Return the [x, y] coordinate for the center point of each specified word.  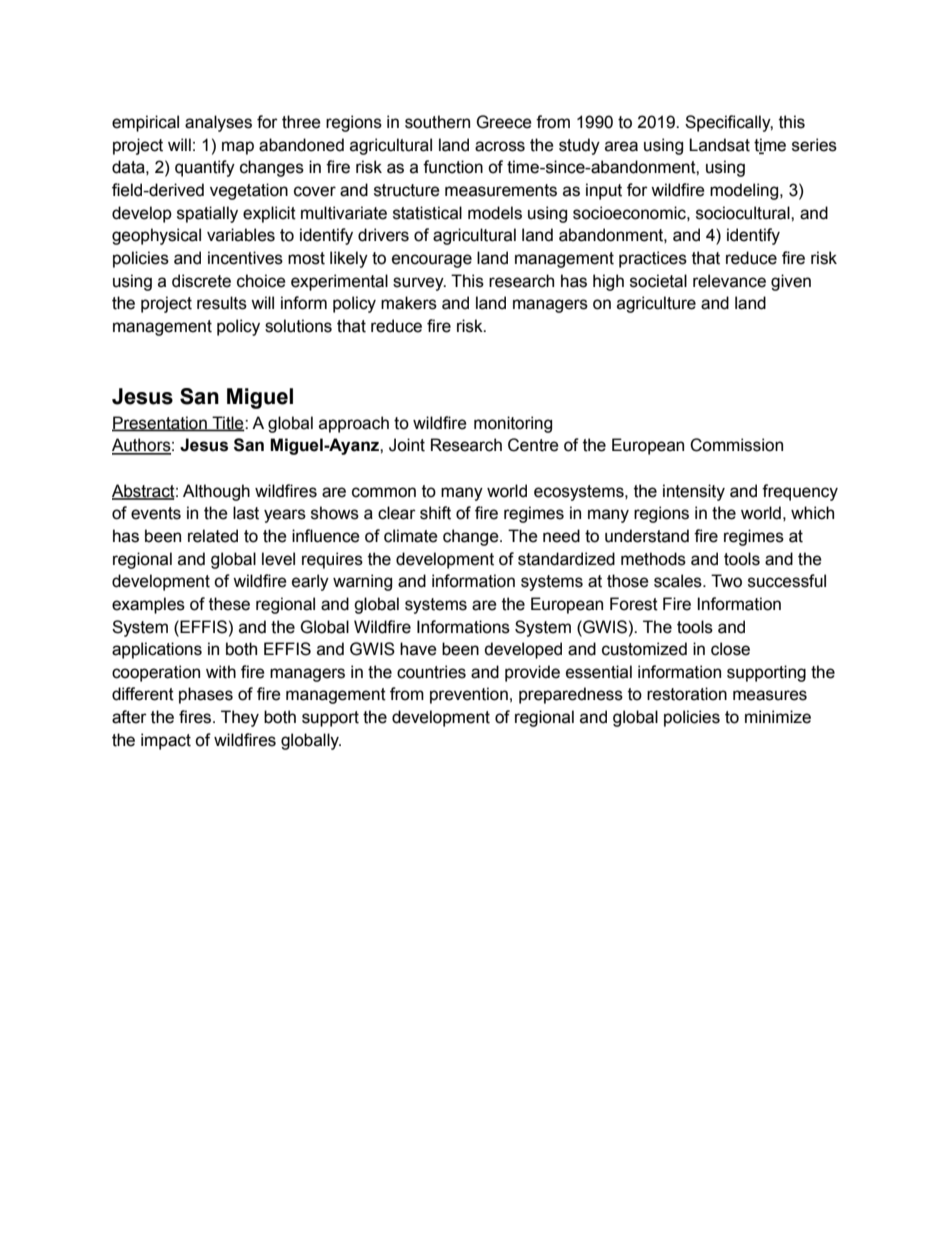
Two [726, 581]
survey [419, 284]
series [814, 145]
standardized [566, 559]
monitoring [513, 424]
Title [228, 423]
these [229, 604]
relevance [729, 281]
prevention [469, 695]
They [240, 718]
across [500, 146]
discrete [201, 281]
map [238, 148]
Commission [736, 445]
